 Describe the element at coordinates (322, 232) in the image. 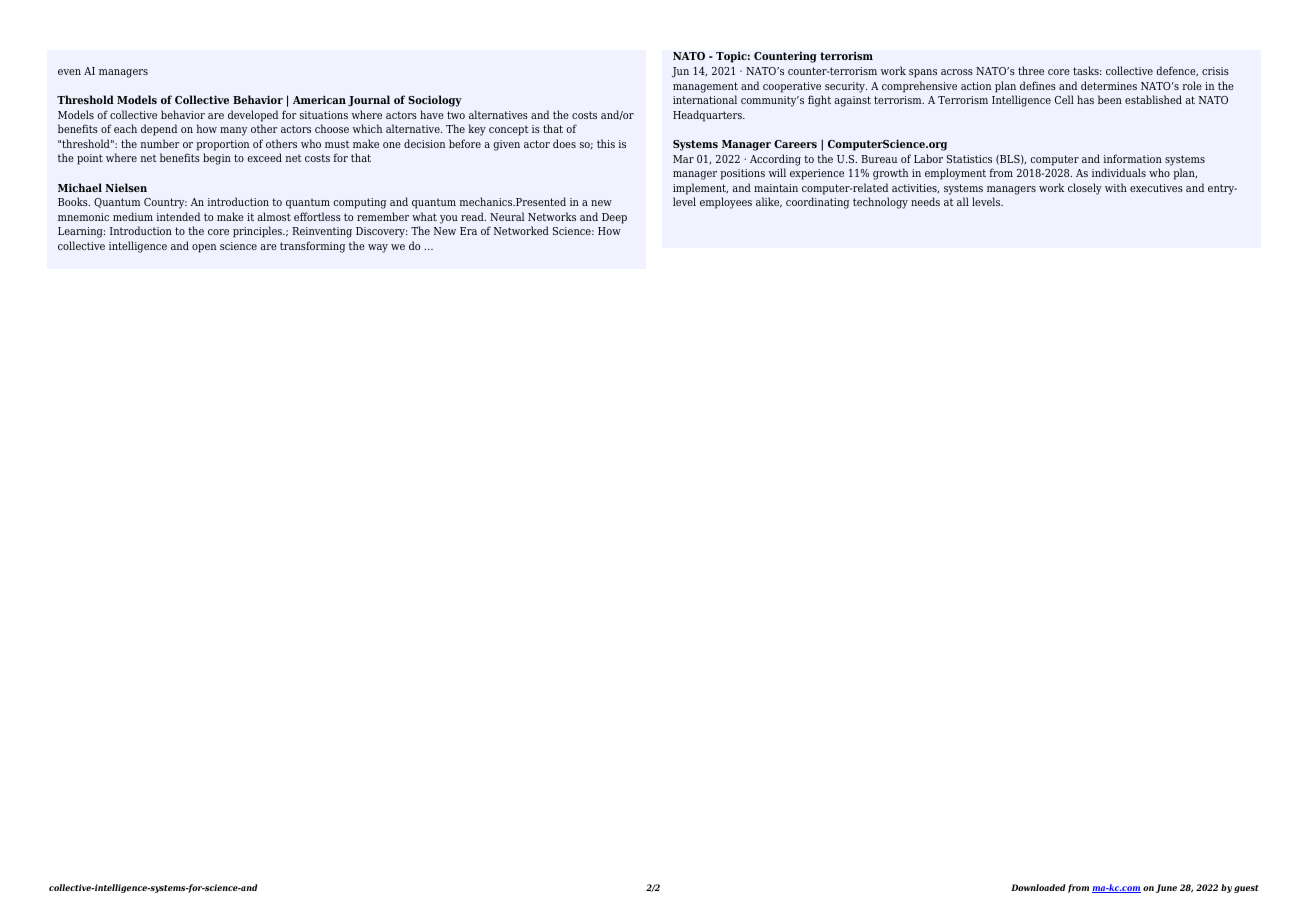

I see `Reinventing` at that location.
